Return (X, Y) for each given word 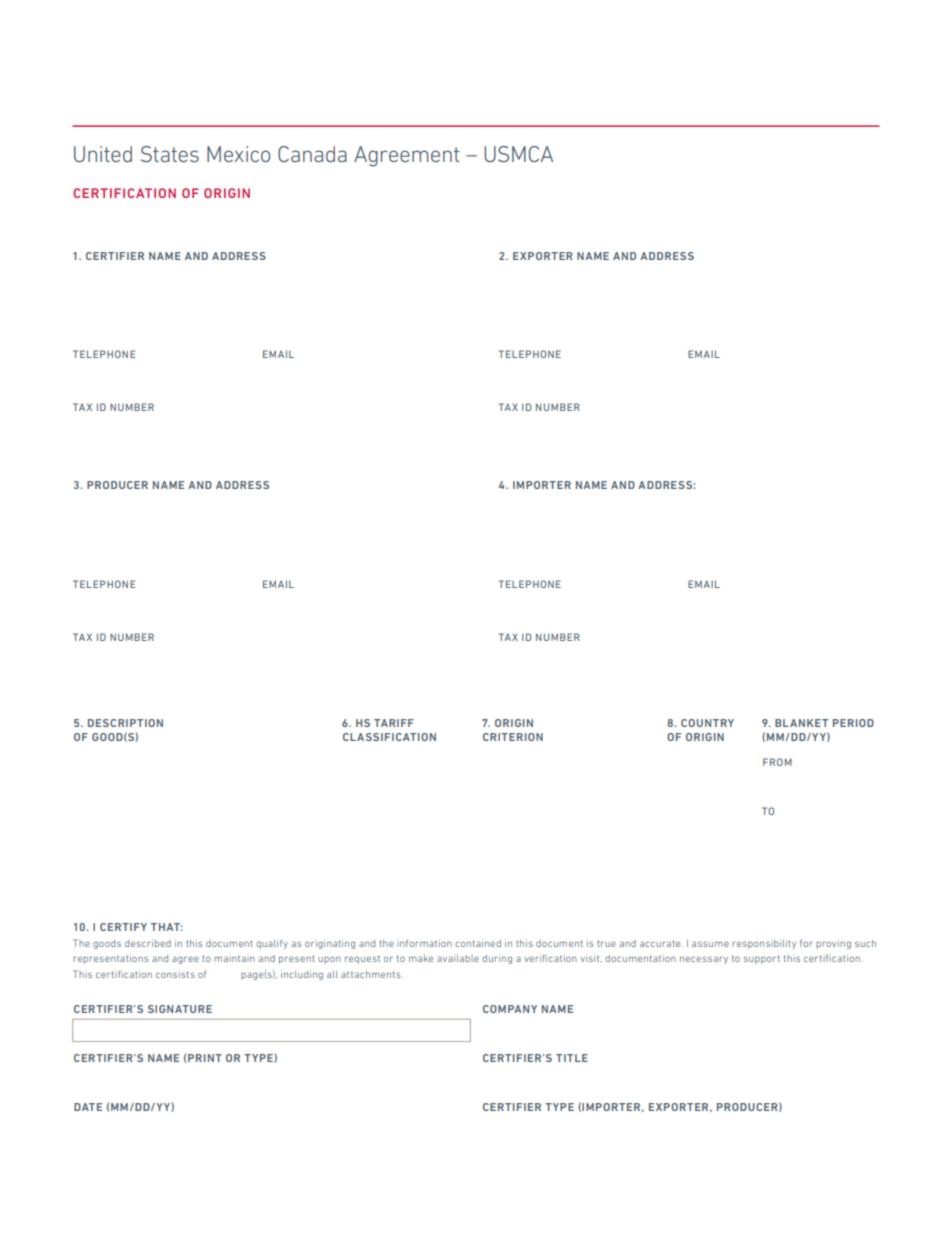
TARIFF (394, 723)
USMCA (518, 154)
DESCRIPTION (125, 723)
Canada (312, 154)
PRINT (205, 1058)
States (170, 154)
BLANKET (801, 723)
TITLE (572, 1058)
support (762, 959)
